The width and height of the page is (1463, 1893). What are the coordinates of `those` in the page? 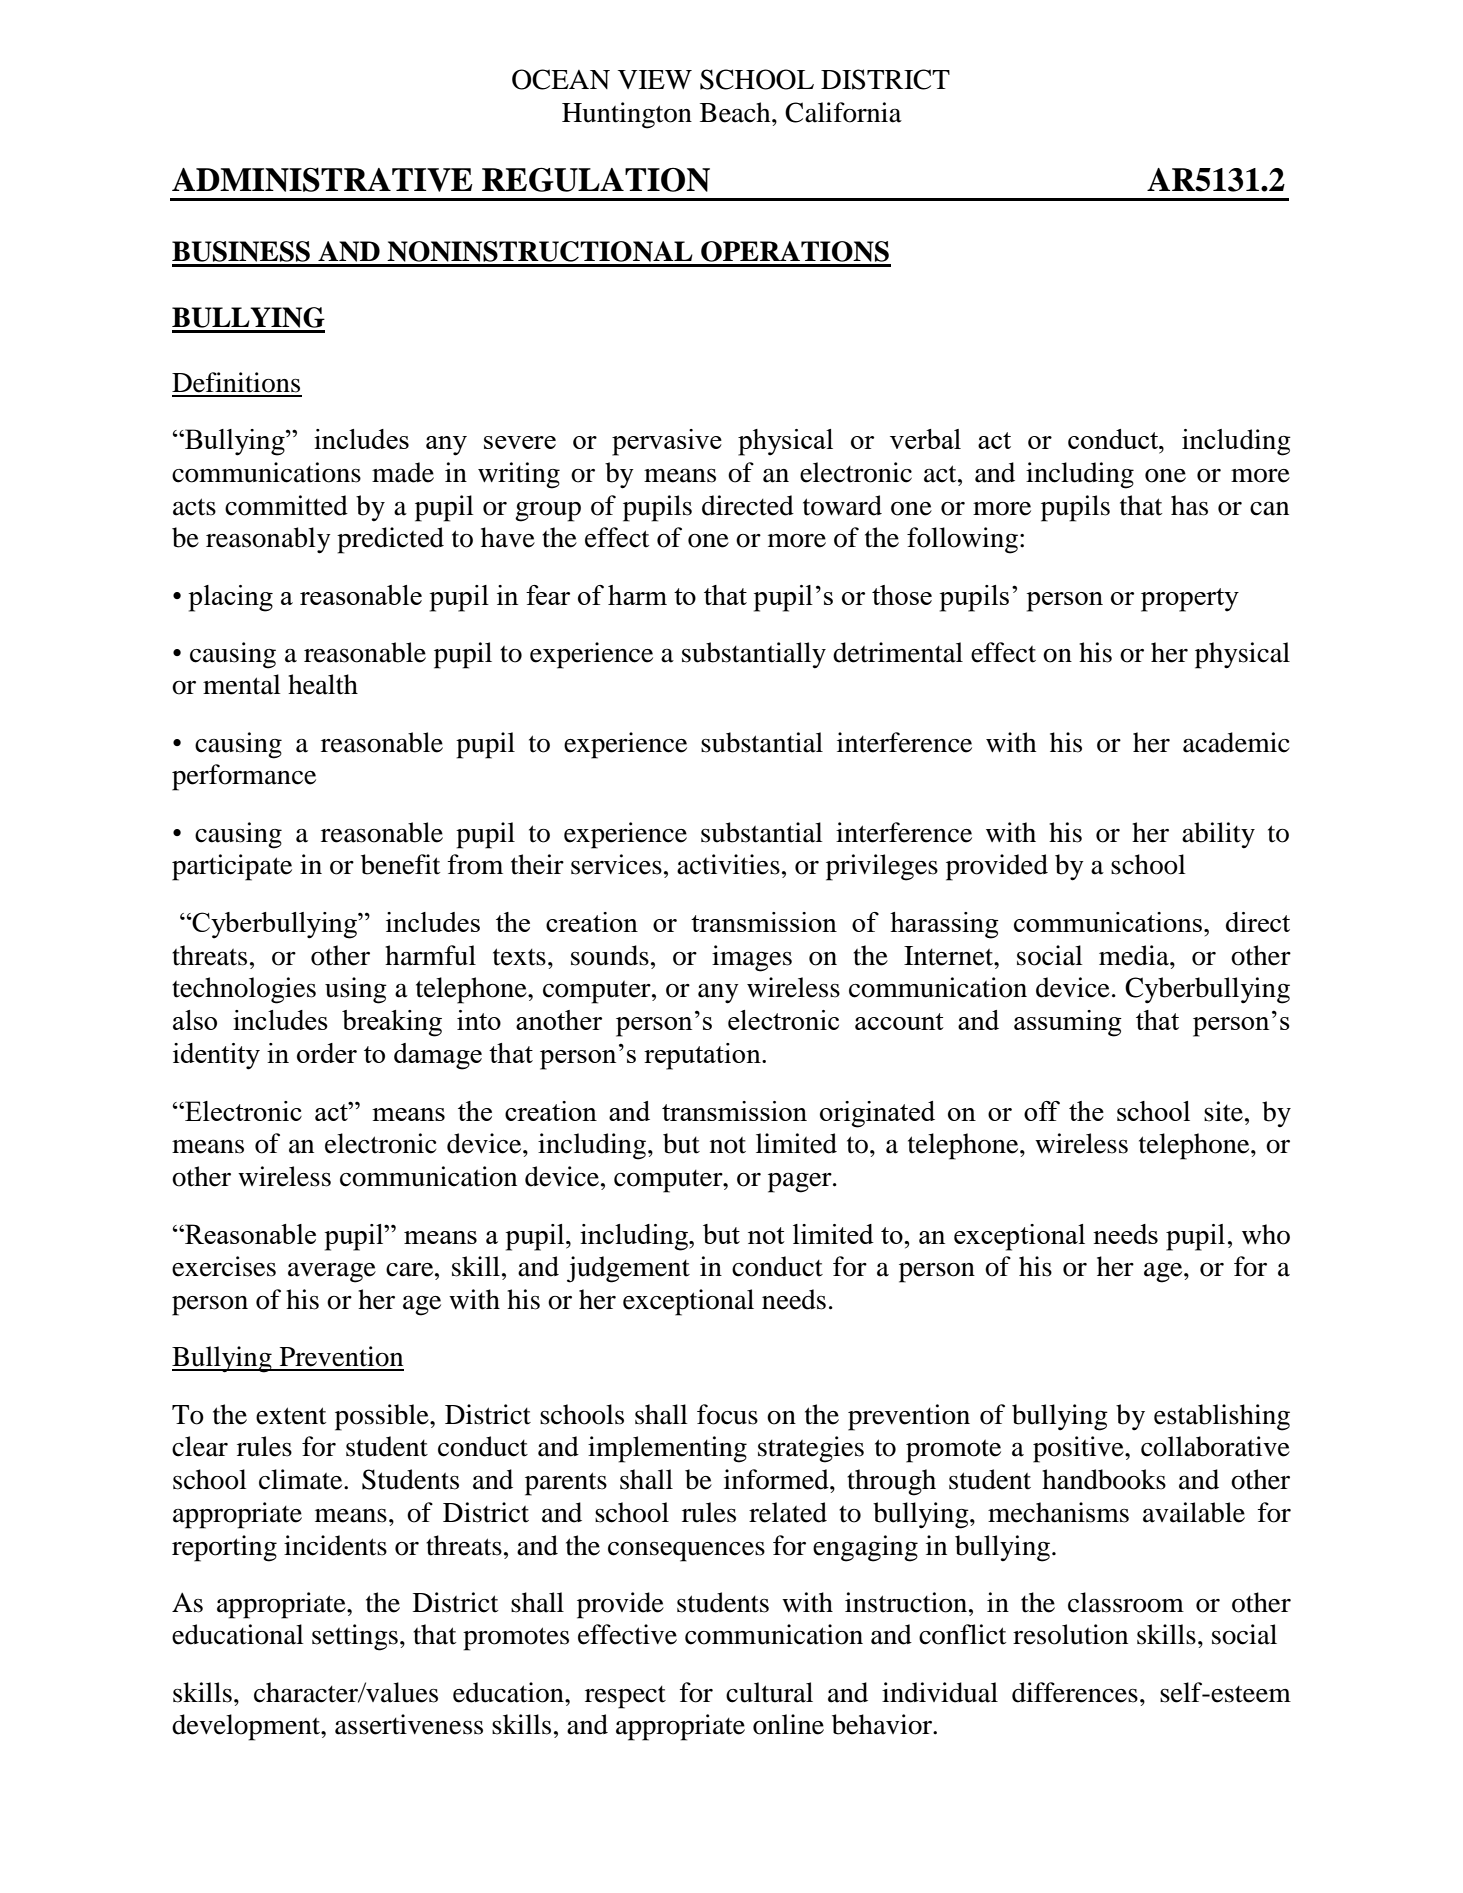 It's located at (902, 595).
